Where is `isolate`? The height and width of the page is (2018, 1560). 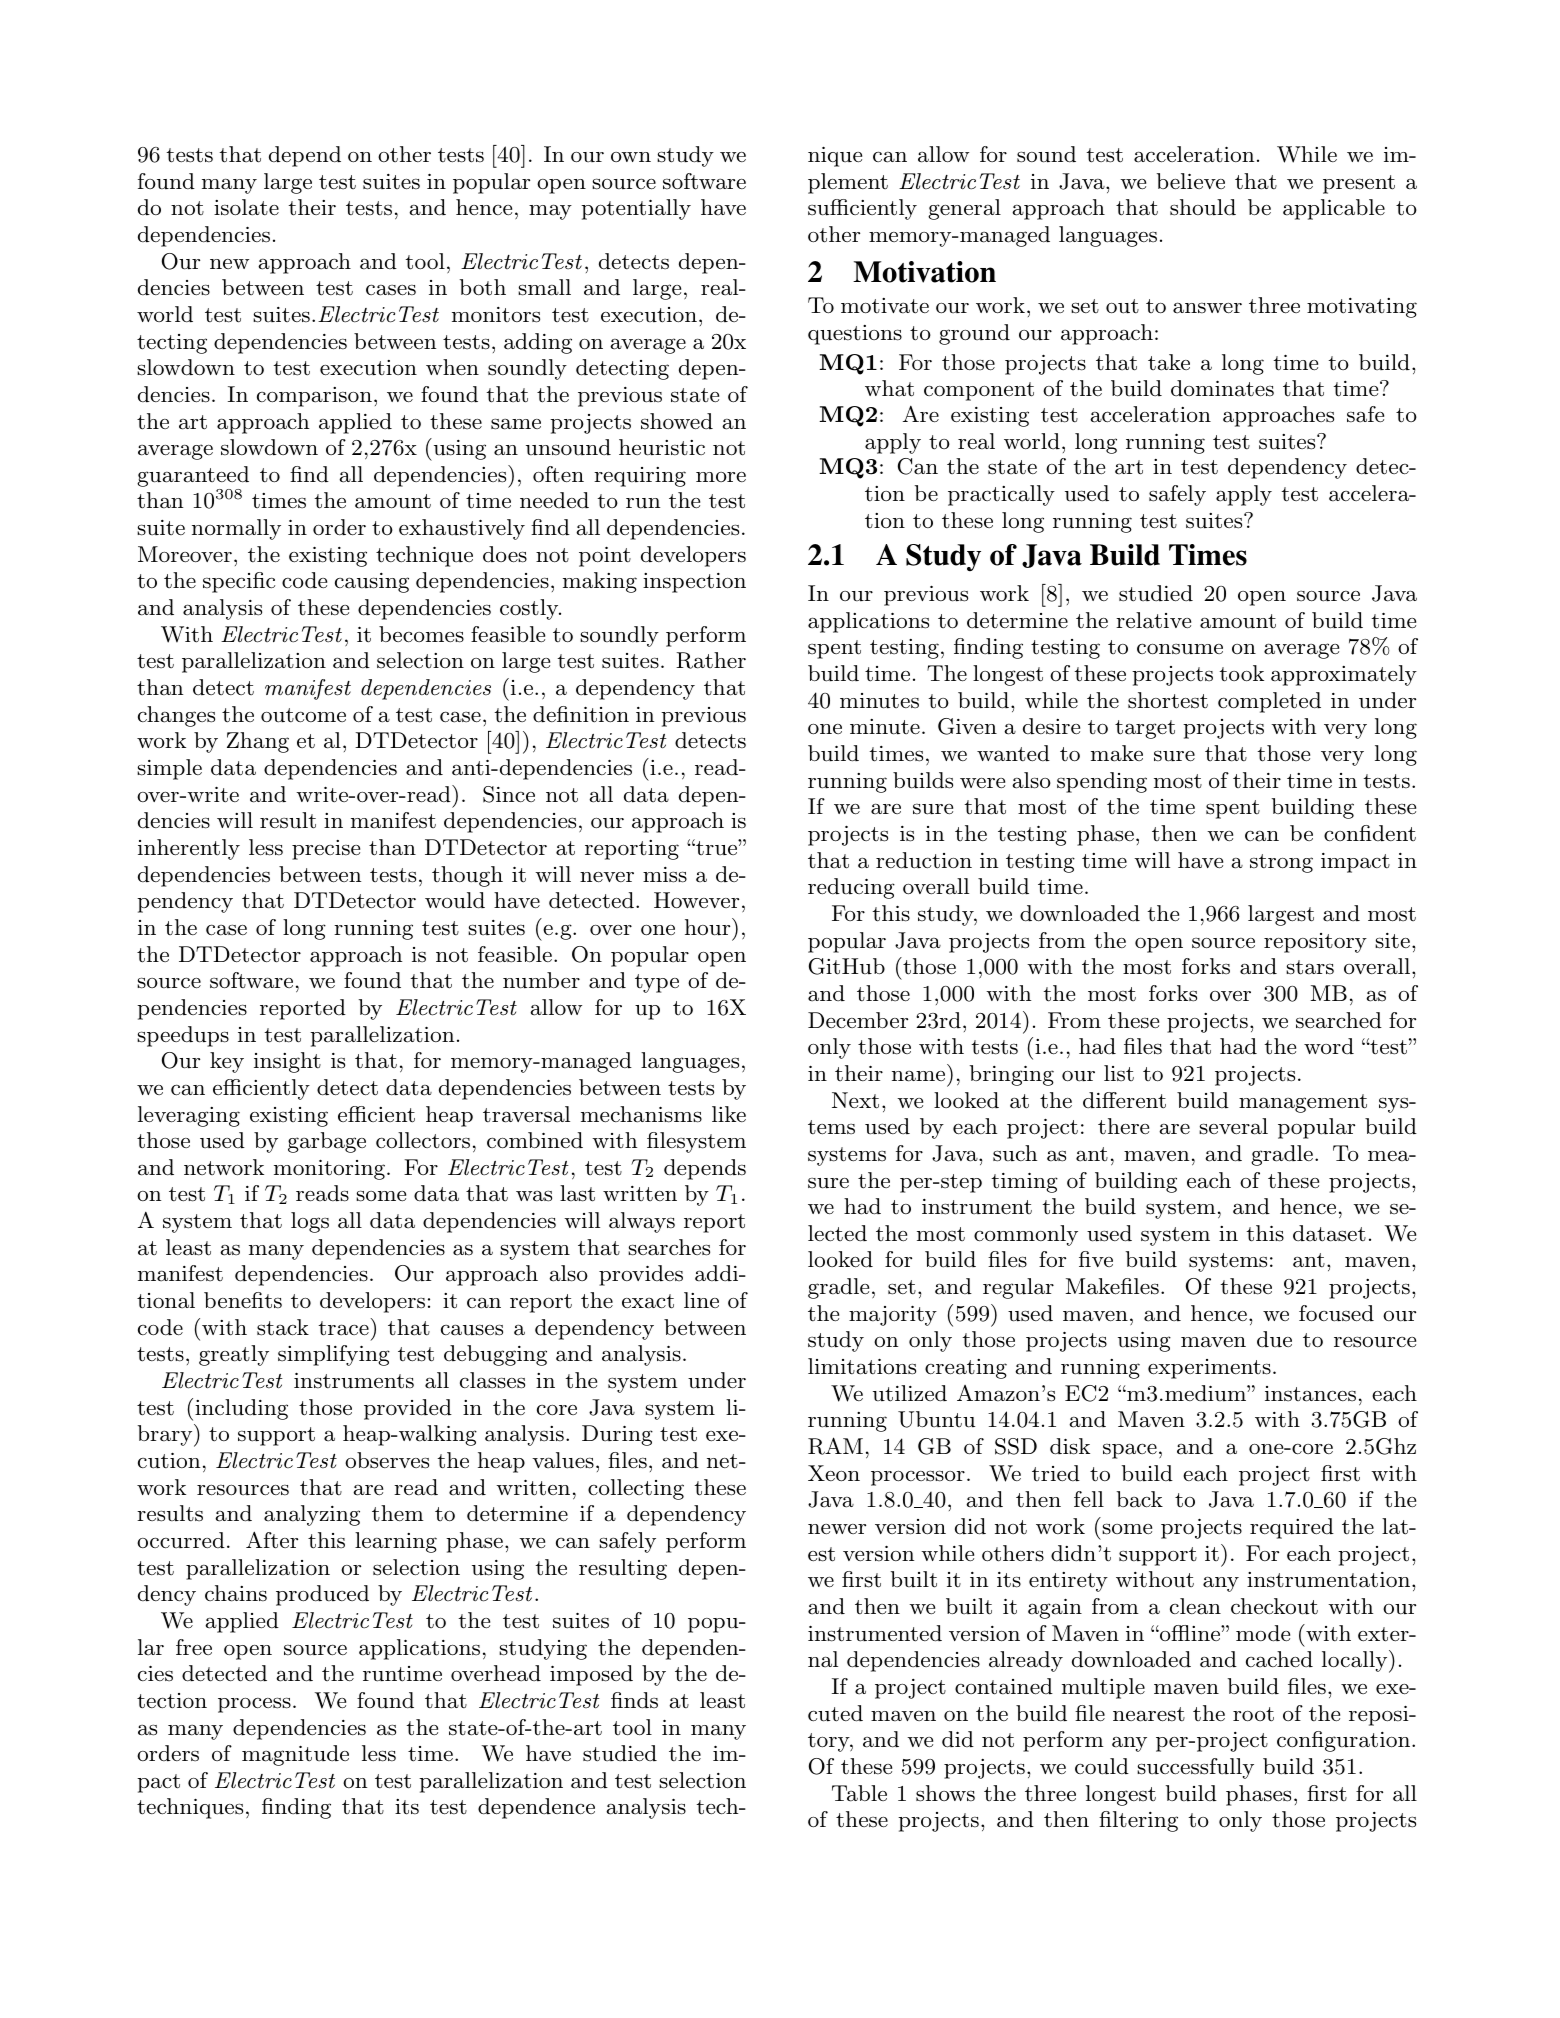 isolate is located at coordinates (246, 207).
